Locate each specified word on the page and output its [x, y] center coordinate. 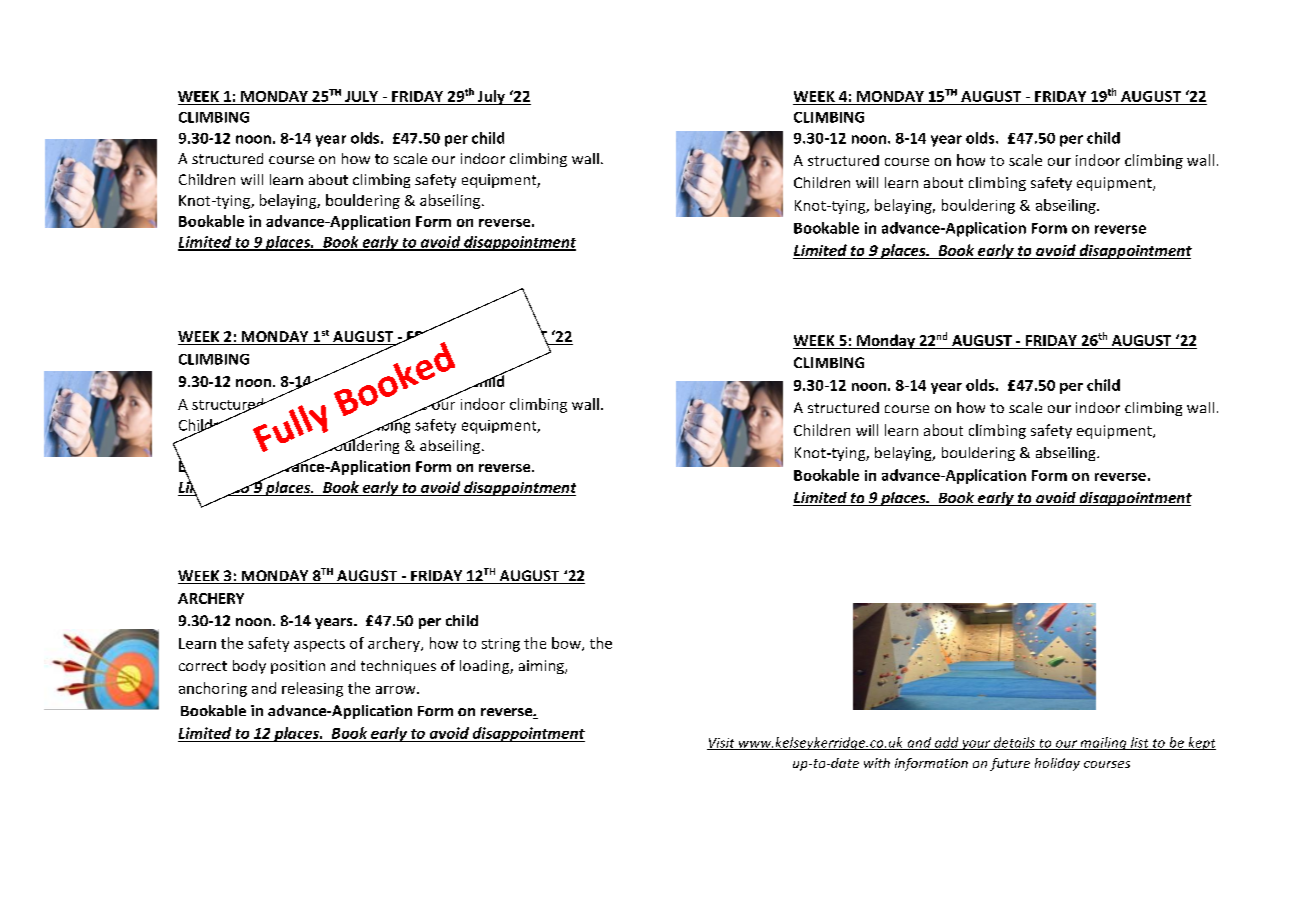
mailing [1103, 743]
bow [567, 644]
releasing [312, 689]
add [947, 743]
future [1010, 764]
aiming [542, 667]
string [501, 645]
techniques [398, 667]
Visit [722, 744]
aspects [319, 645]
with [877, 763]
